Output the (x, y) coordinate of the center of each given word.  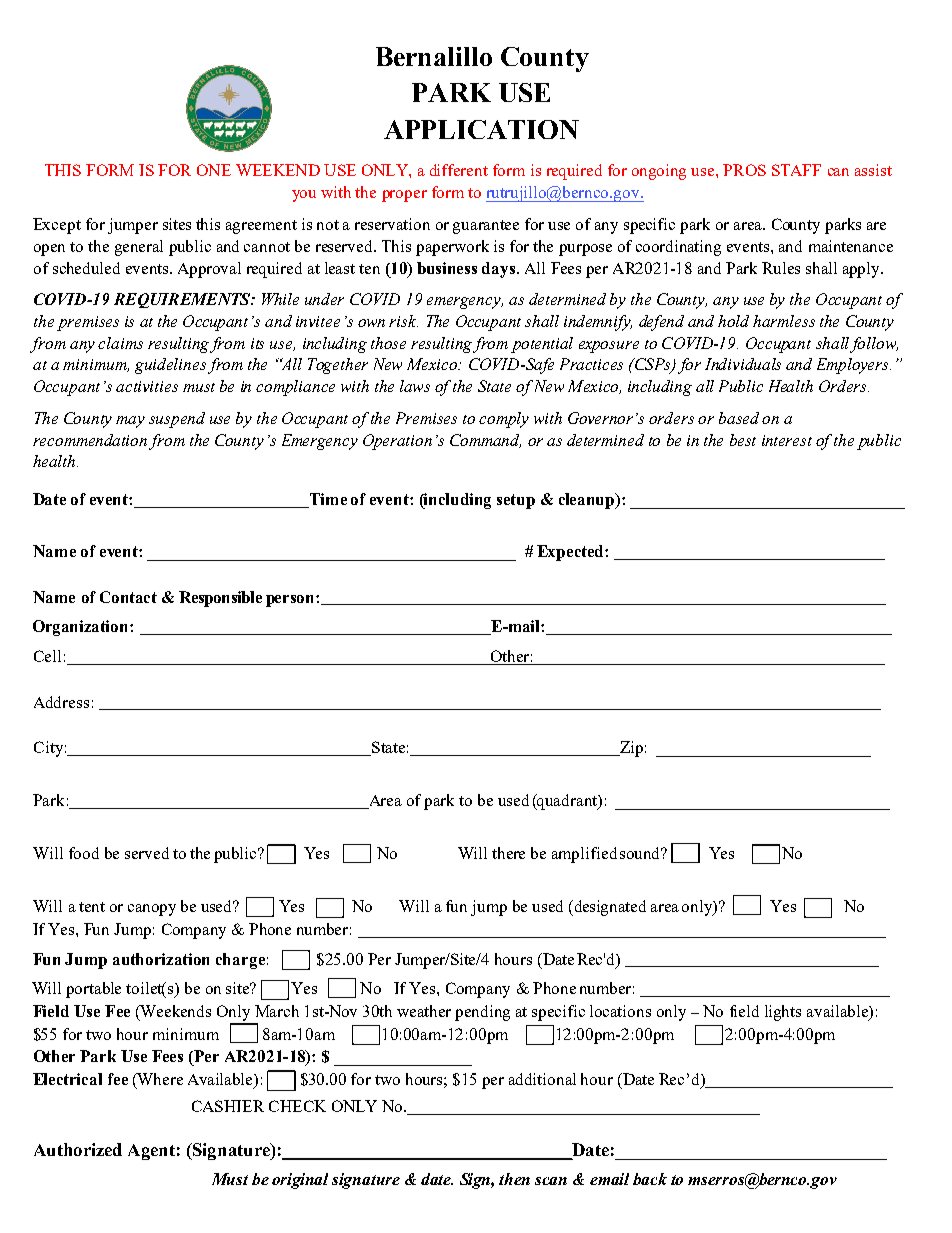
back (650, 1179)
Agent (151, 1152)
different (459, 170)
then (514, 1179)
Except (57, 226)
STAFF (796, 170)
